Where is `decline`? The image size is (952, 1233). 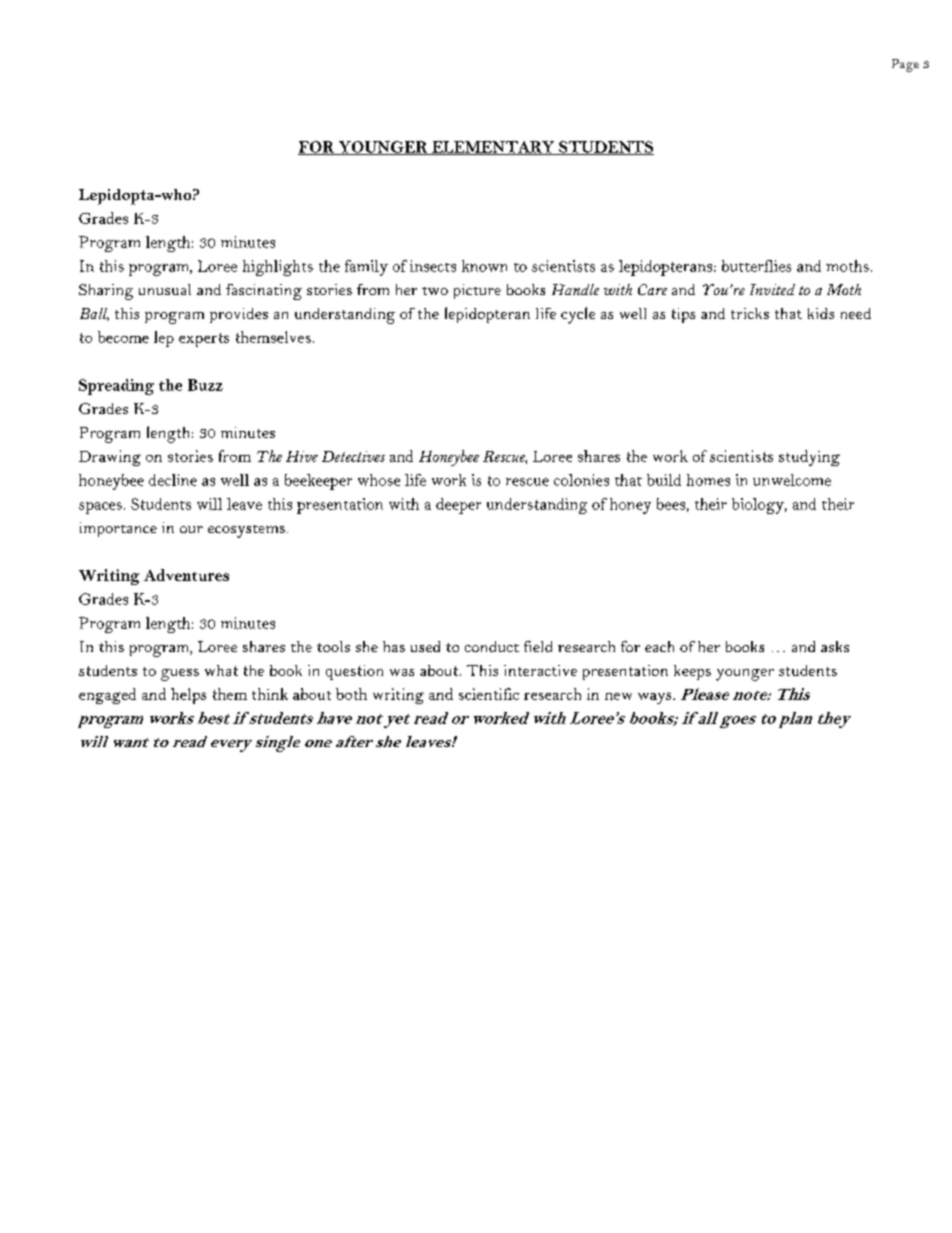
decline is located at coordinates (173, 480).
